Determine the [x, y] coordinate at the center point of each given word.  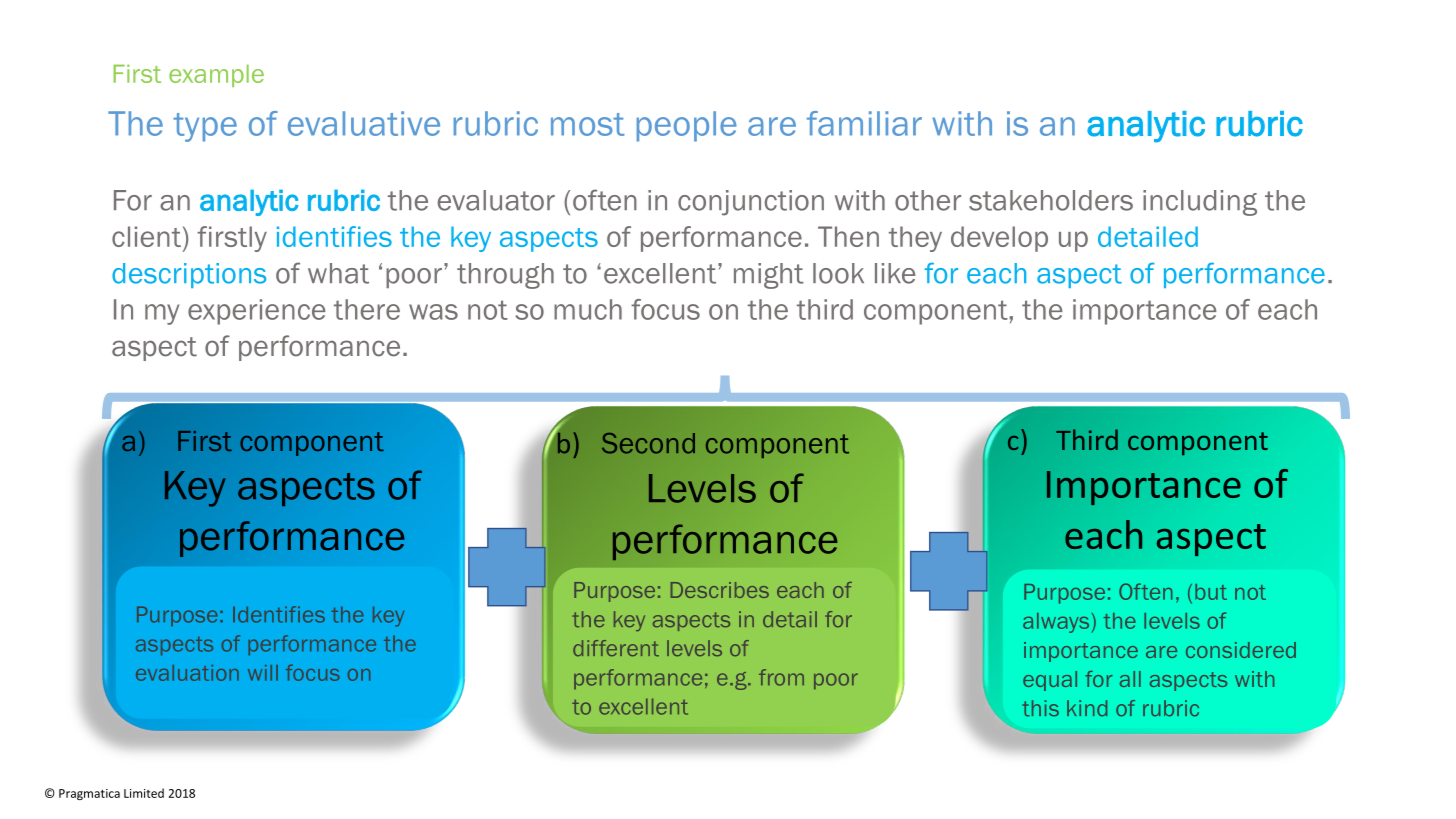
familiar [864, 123]
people [686, 126]
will [263, 673]
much [588, 309]
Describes [720, 590]
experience [257, 312]
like [895, 273]
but [1211, 592]
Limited [144, 793]
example [216, 75]
